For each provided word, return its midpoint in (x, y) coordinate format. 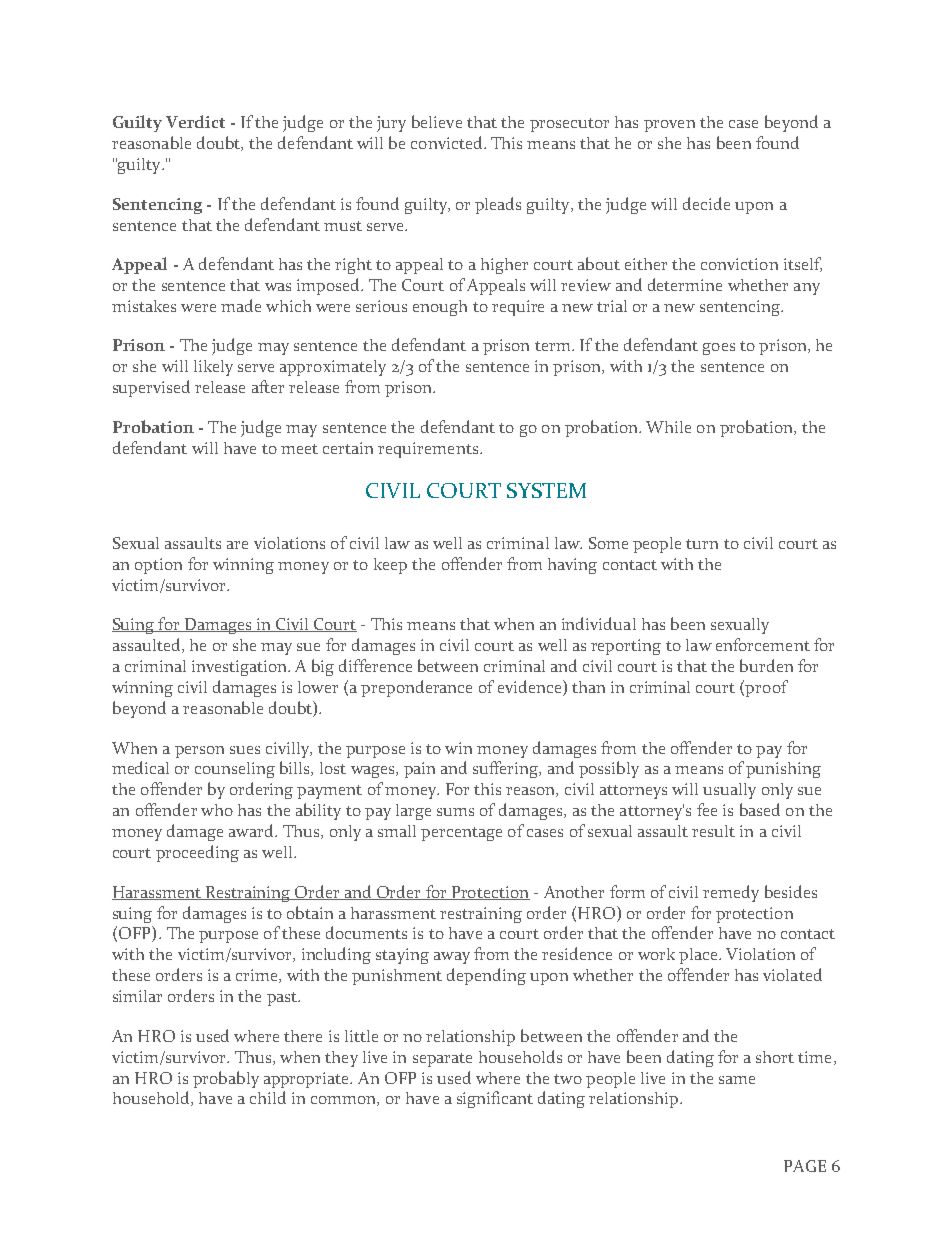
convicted (448, 142)
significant (495, 1099)
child (268, 1097)
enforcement (763, 644)
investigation (240, 668)
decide (706, 203)
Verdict (195, 121)
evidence (531, 688)
